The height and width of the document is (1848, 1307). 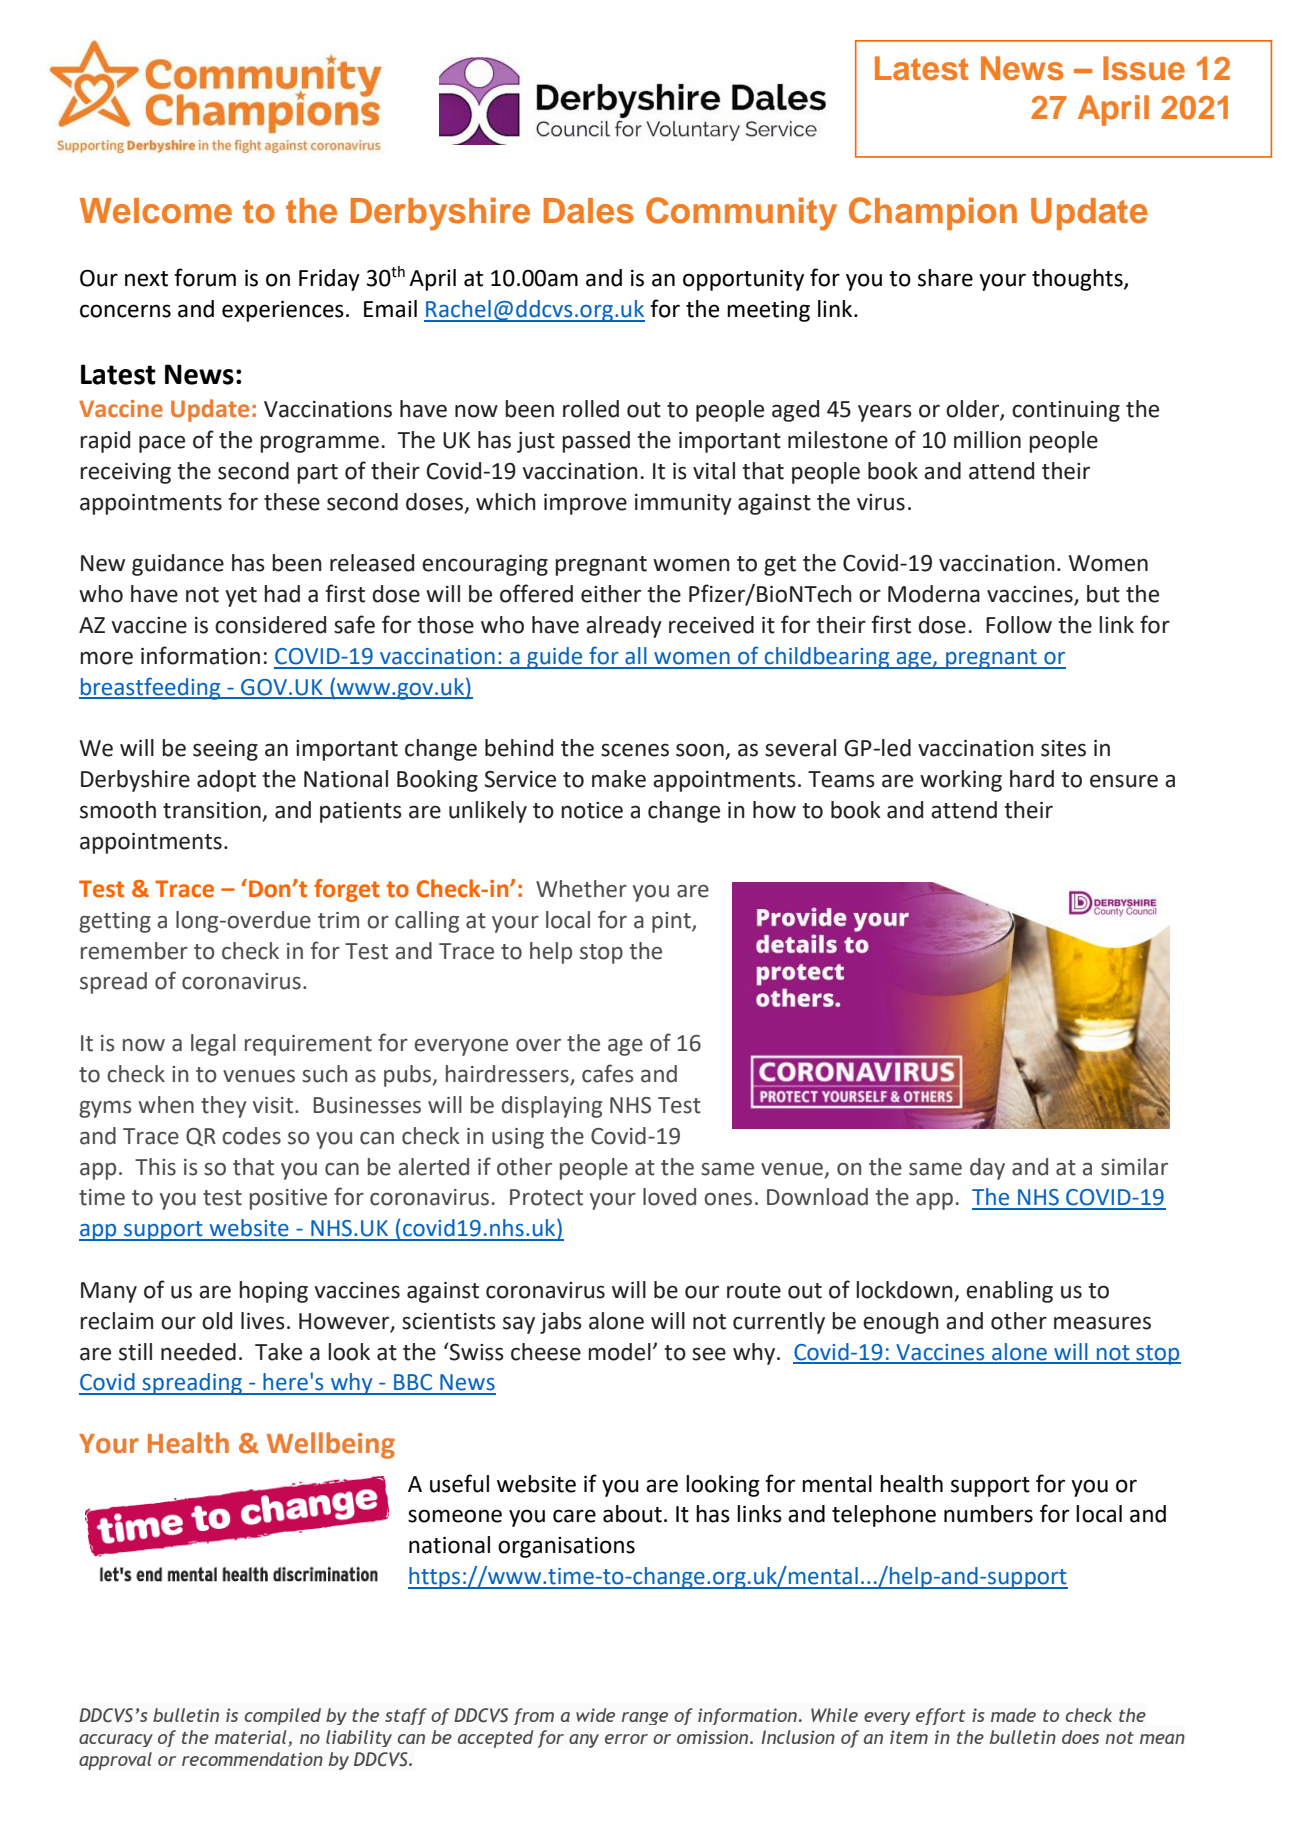 What do you see at coordinates (624, 627) in the document?
I see `already` at bounding box center [624, 627].
